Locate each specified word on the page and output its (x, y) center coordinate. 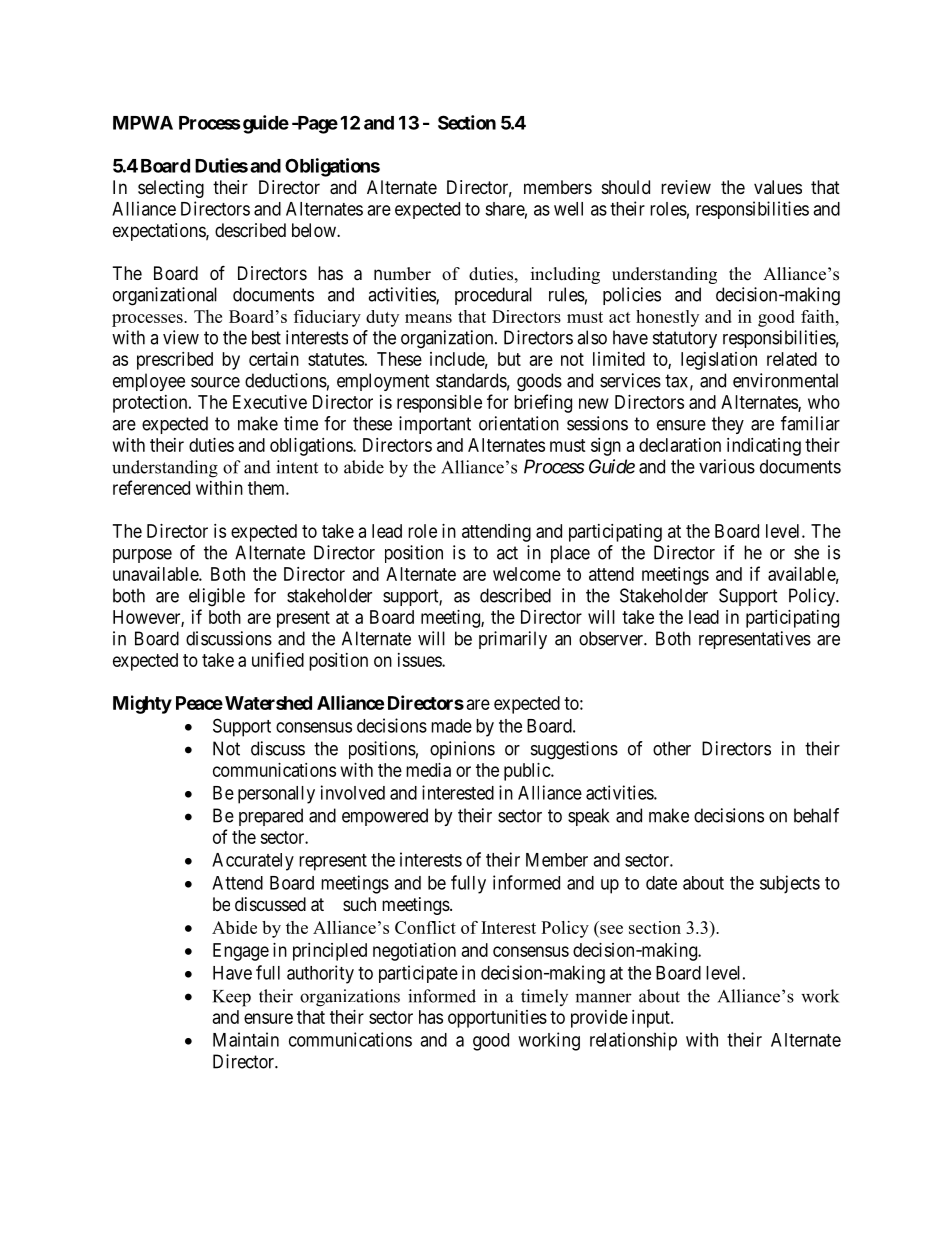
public (528, 772)
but (509, 359)
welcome (527, 574)
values (778, 187)
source (215, 382)
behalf (816, 815)
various (727, 466)
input (652, 1019)
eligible (217, 597)
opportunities (497, 1019)
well (568, 209)
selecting (171, 189)
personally (276, 795)
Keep (232, 998)
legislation (719, 361)
